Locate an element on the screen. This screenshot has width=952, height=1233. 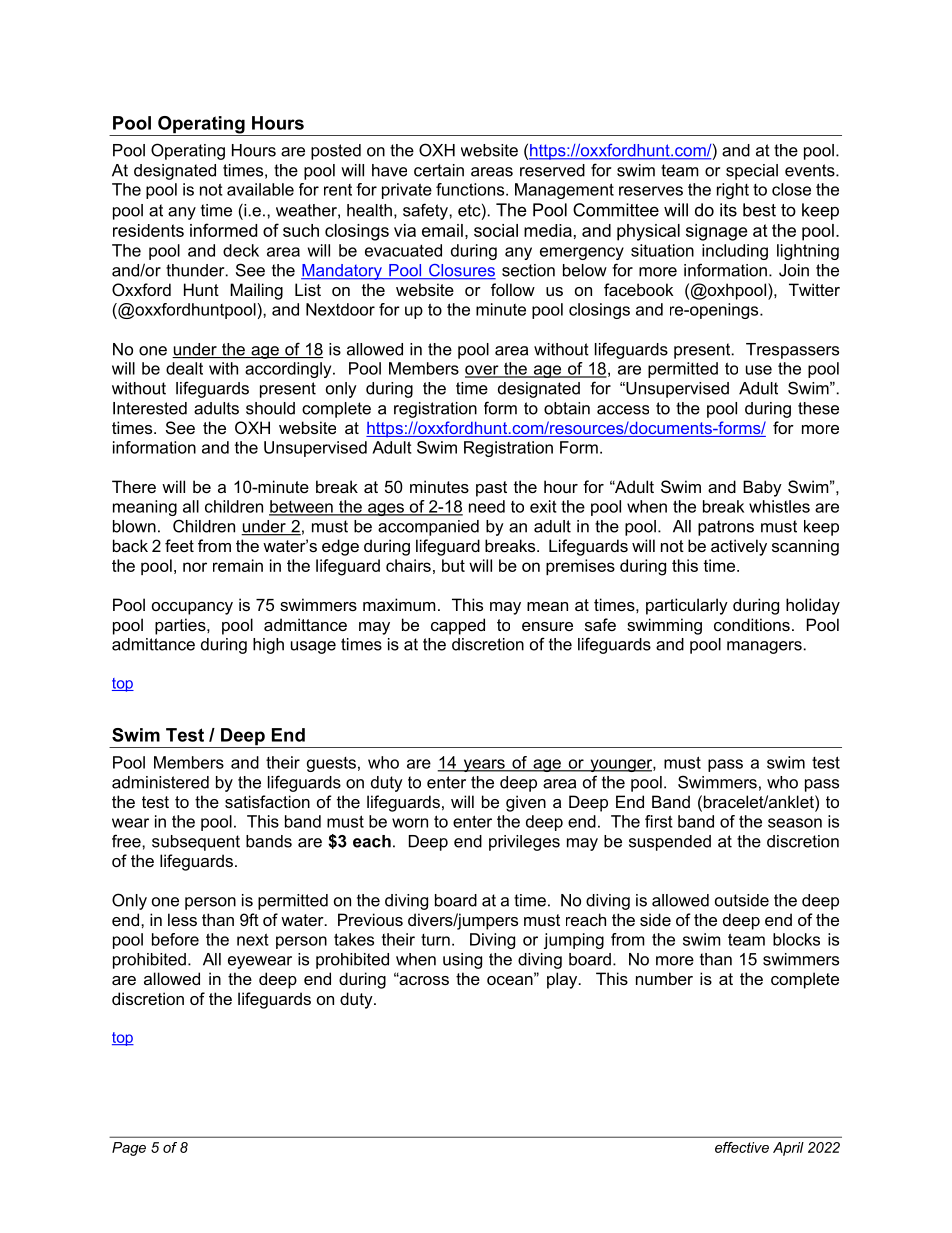
Page is located at coordinates (129, 1149).
